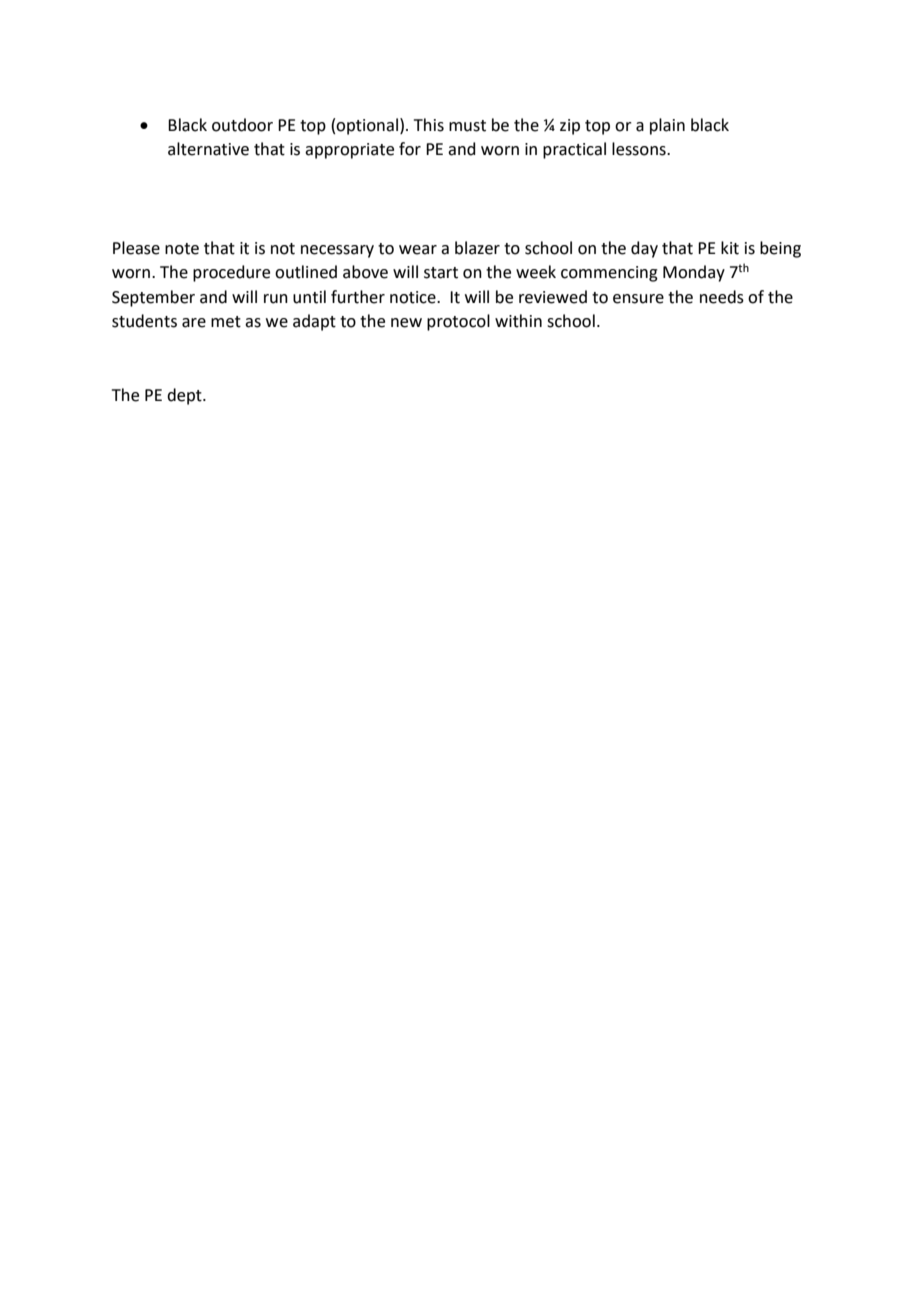  Describe the element at coordinates (467, 126) in the page. I see `must` at that location.
